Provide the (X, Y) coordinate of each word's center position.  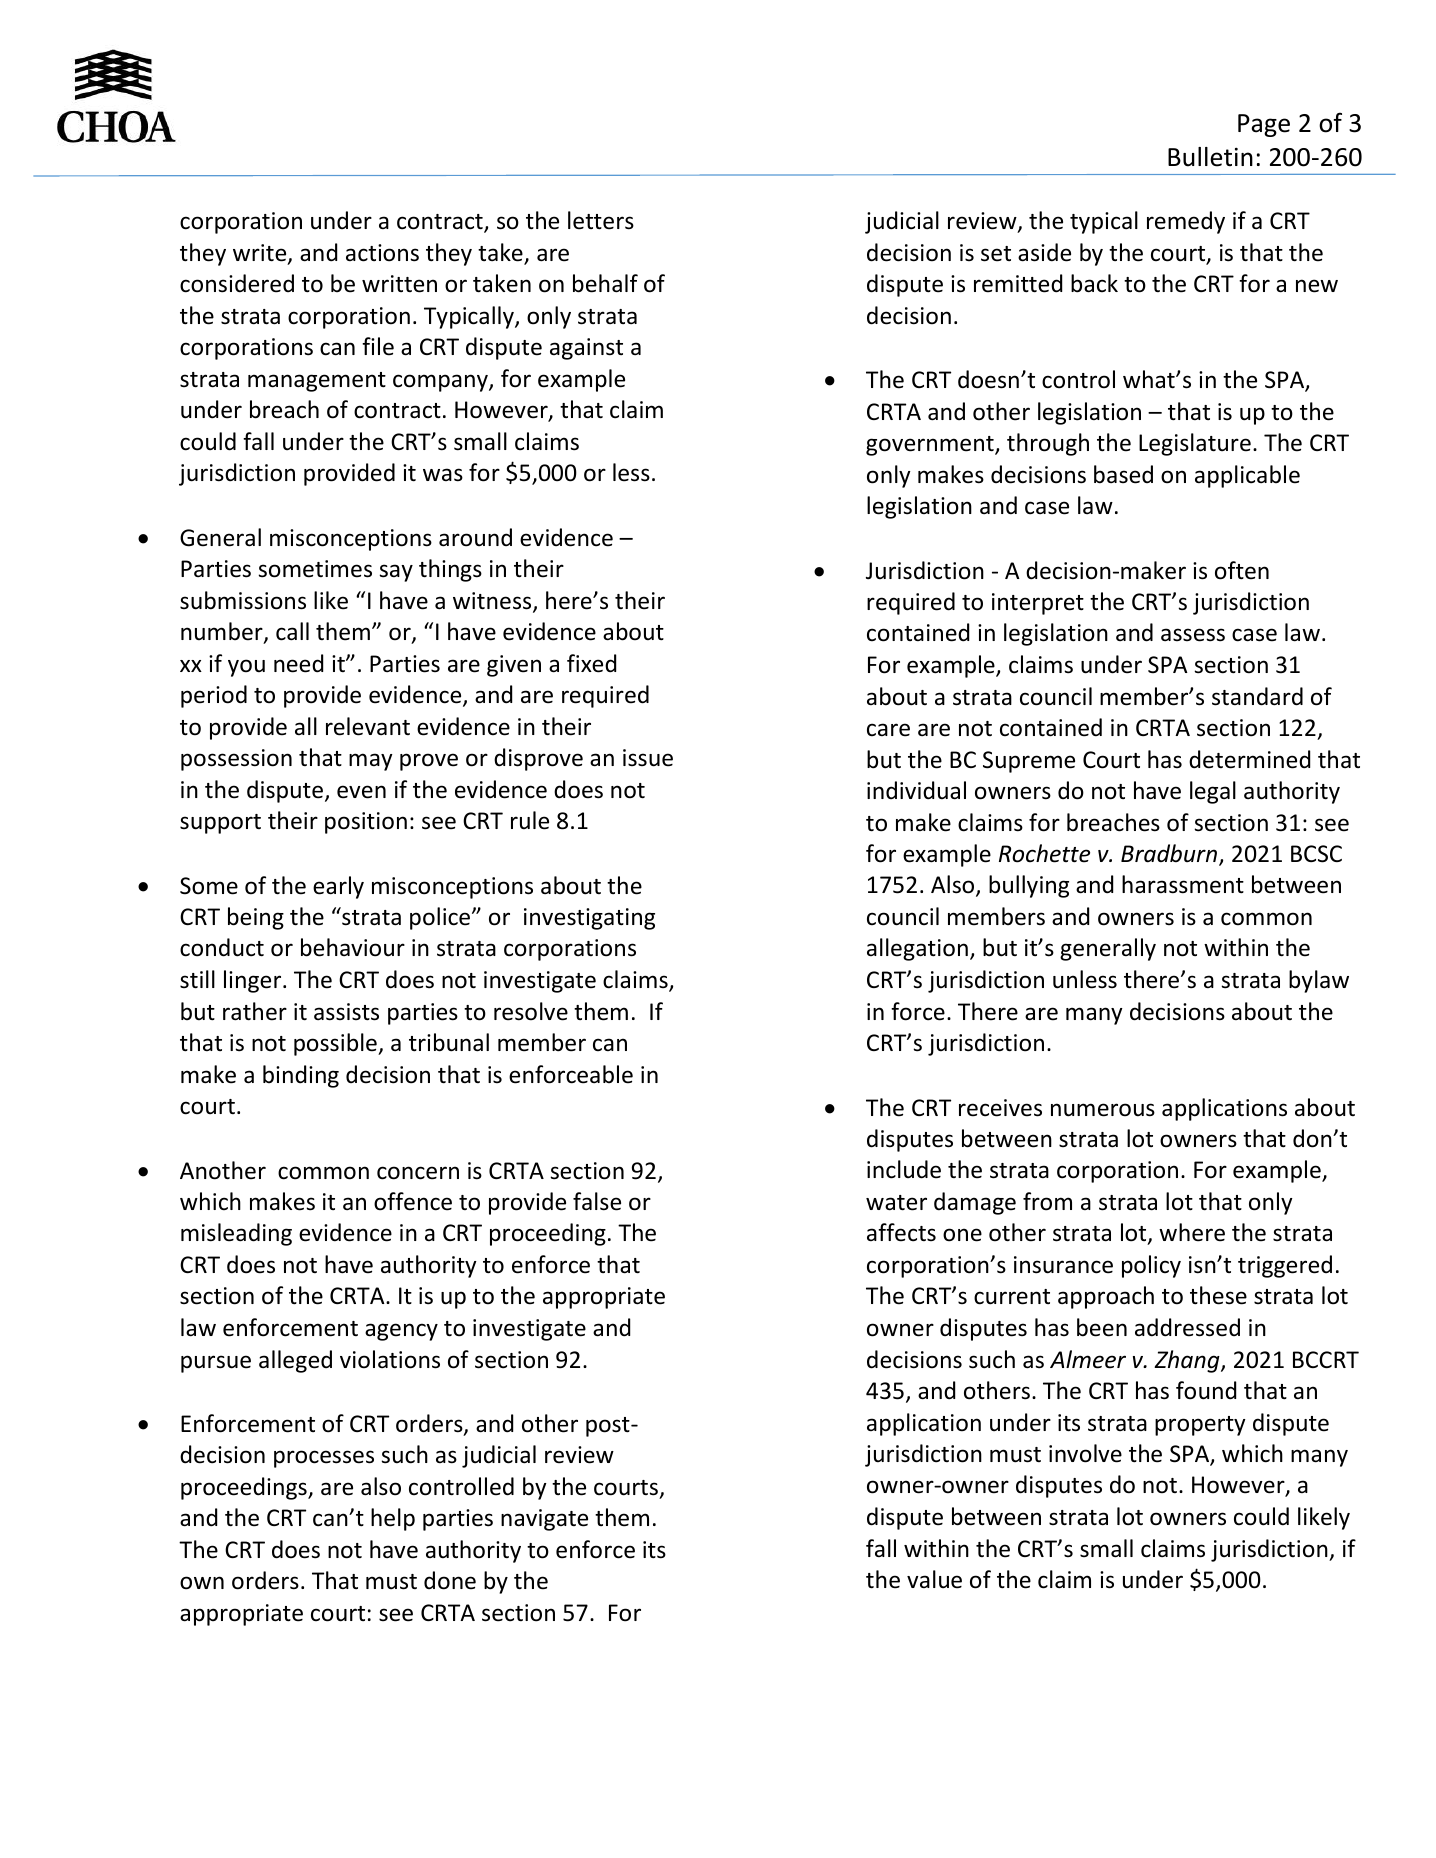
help (393, 1519)
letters (601, 220)
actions (382, 253)
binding (301, 1076)
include (904, 1169)
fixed (591, 663)
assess (1193, 635)
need (298, 663)
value (934, 1579)
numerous (1103, 1110)
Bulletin (1210, 157)
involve (1085, 1453)
